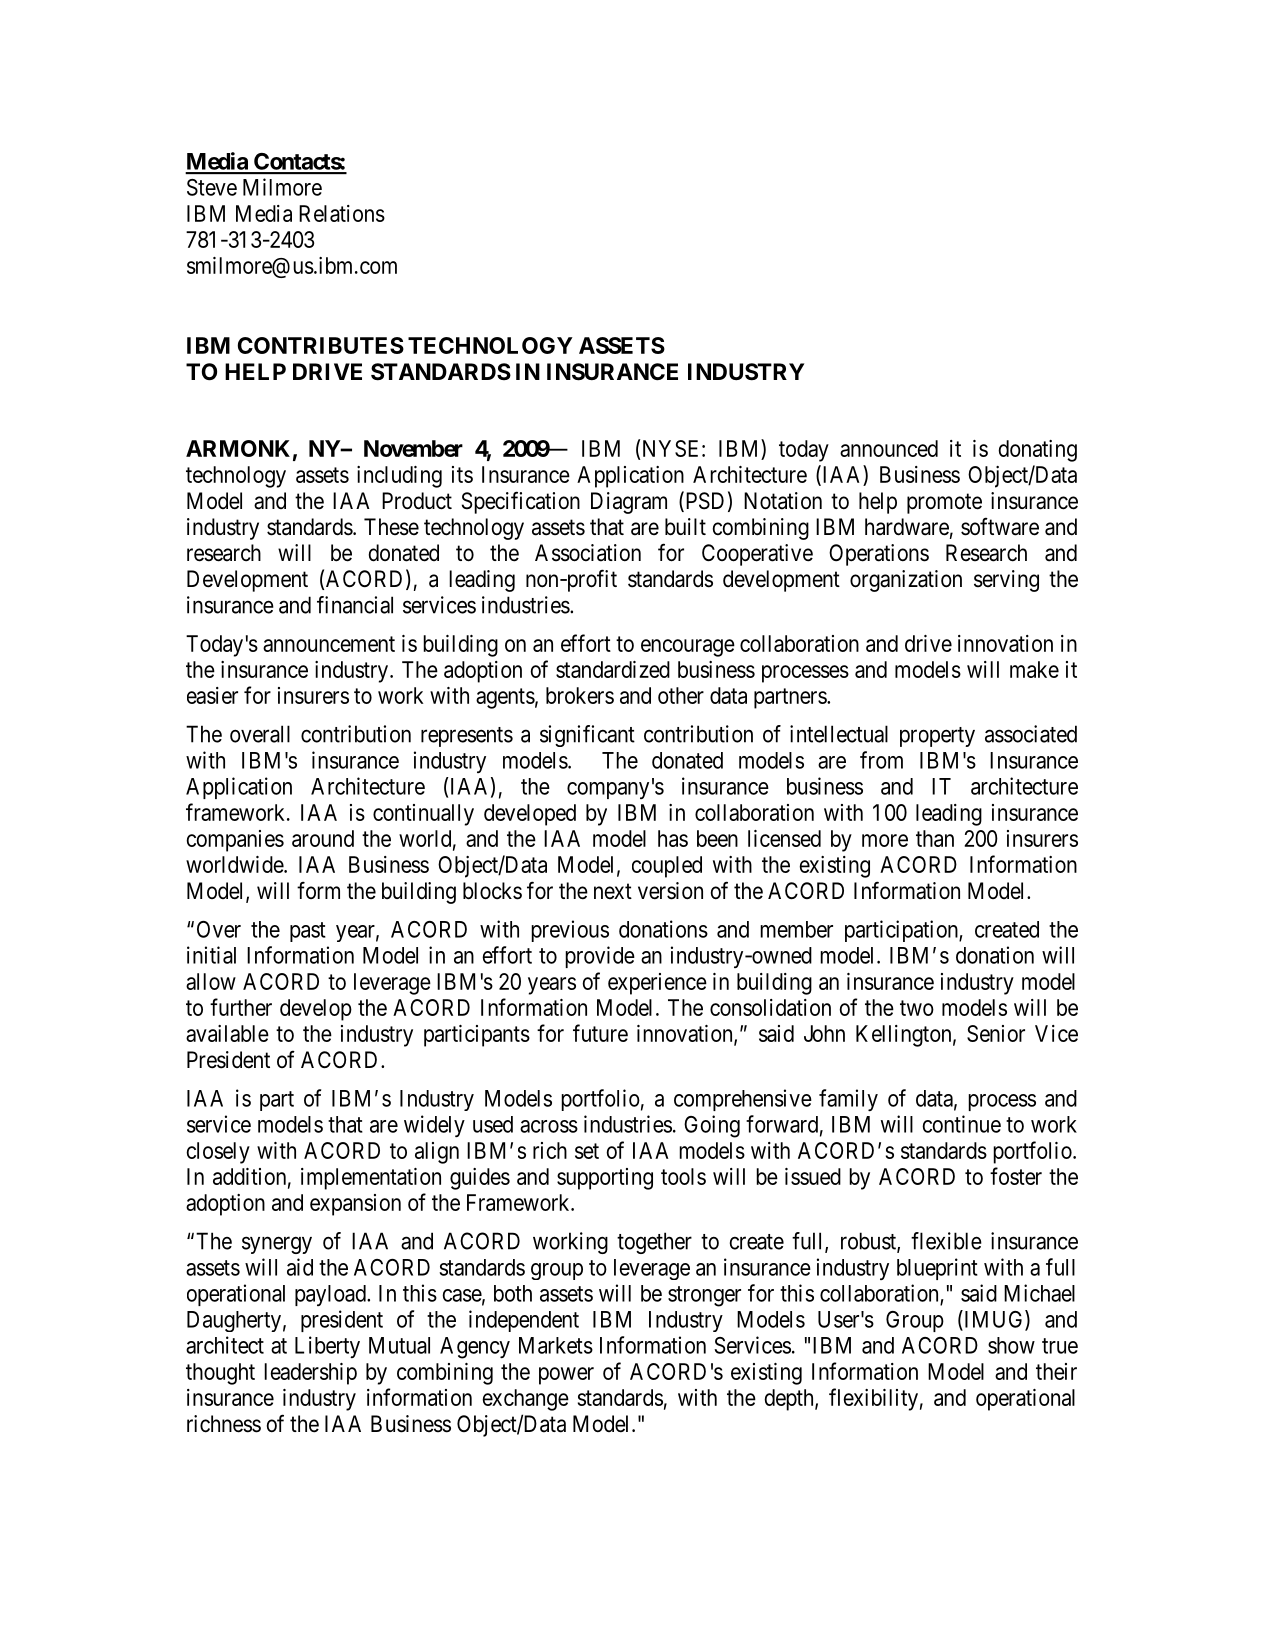 This screenshot has height=1634, width=1263. What do you see at coordinates (629, 503) in the screenshot?
I see `Diagram` at bounding box center [629, 503].
